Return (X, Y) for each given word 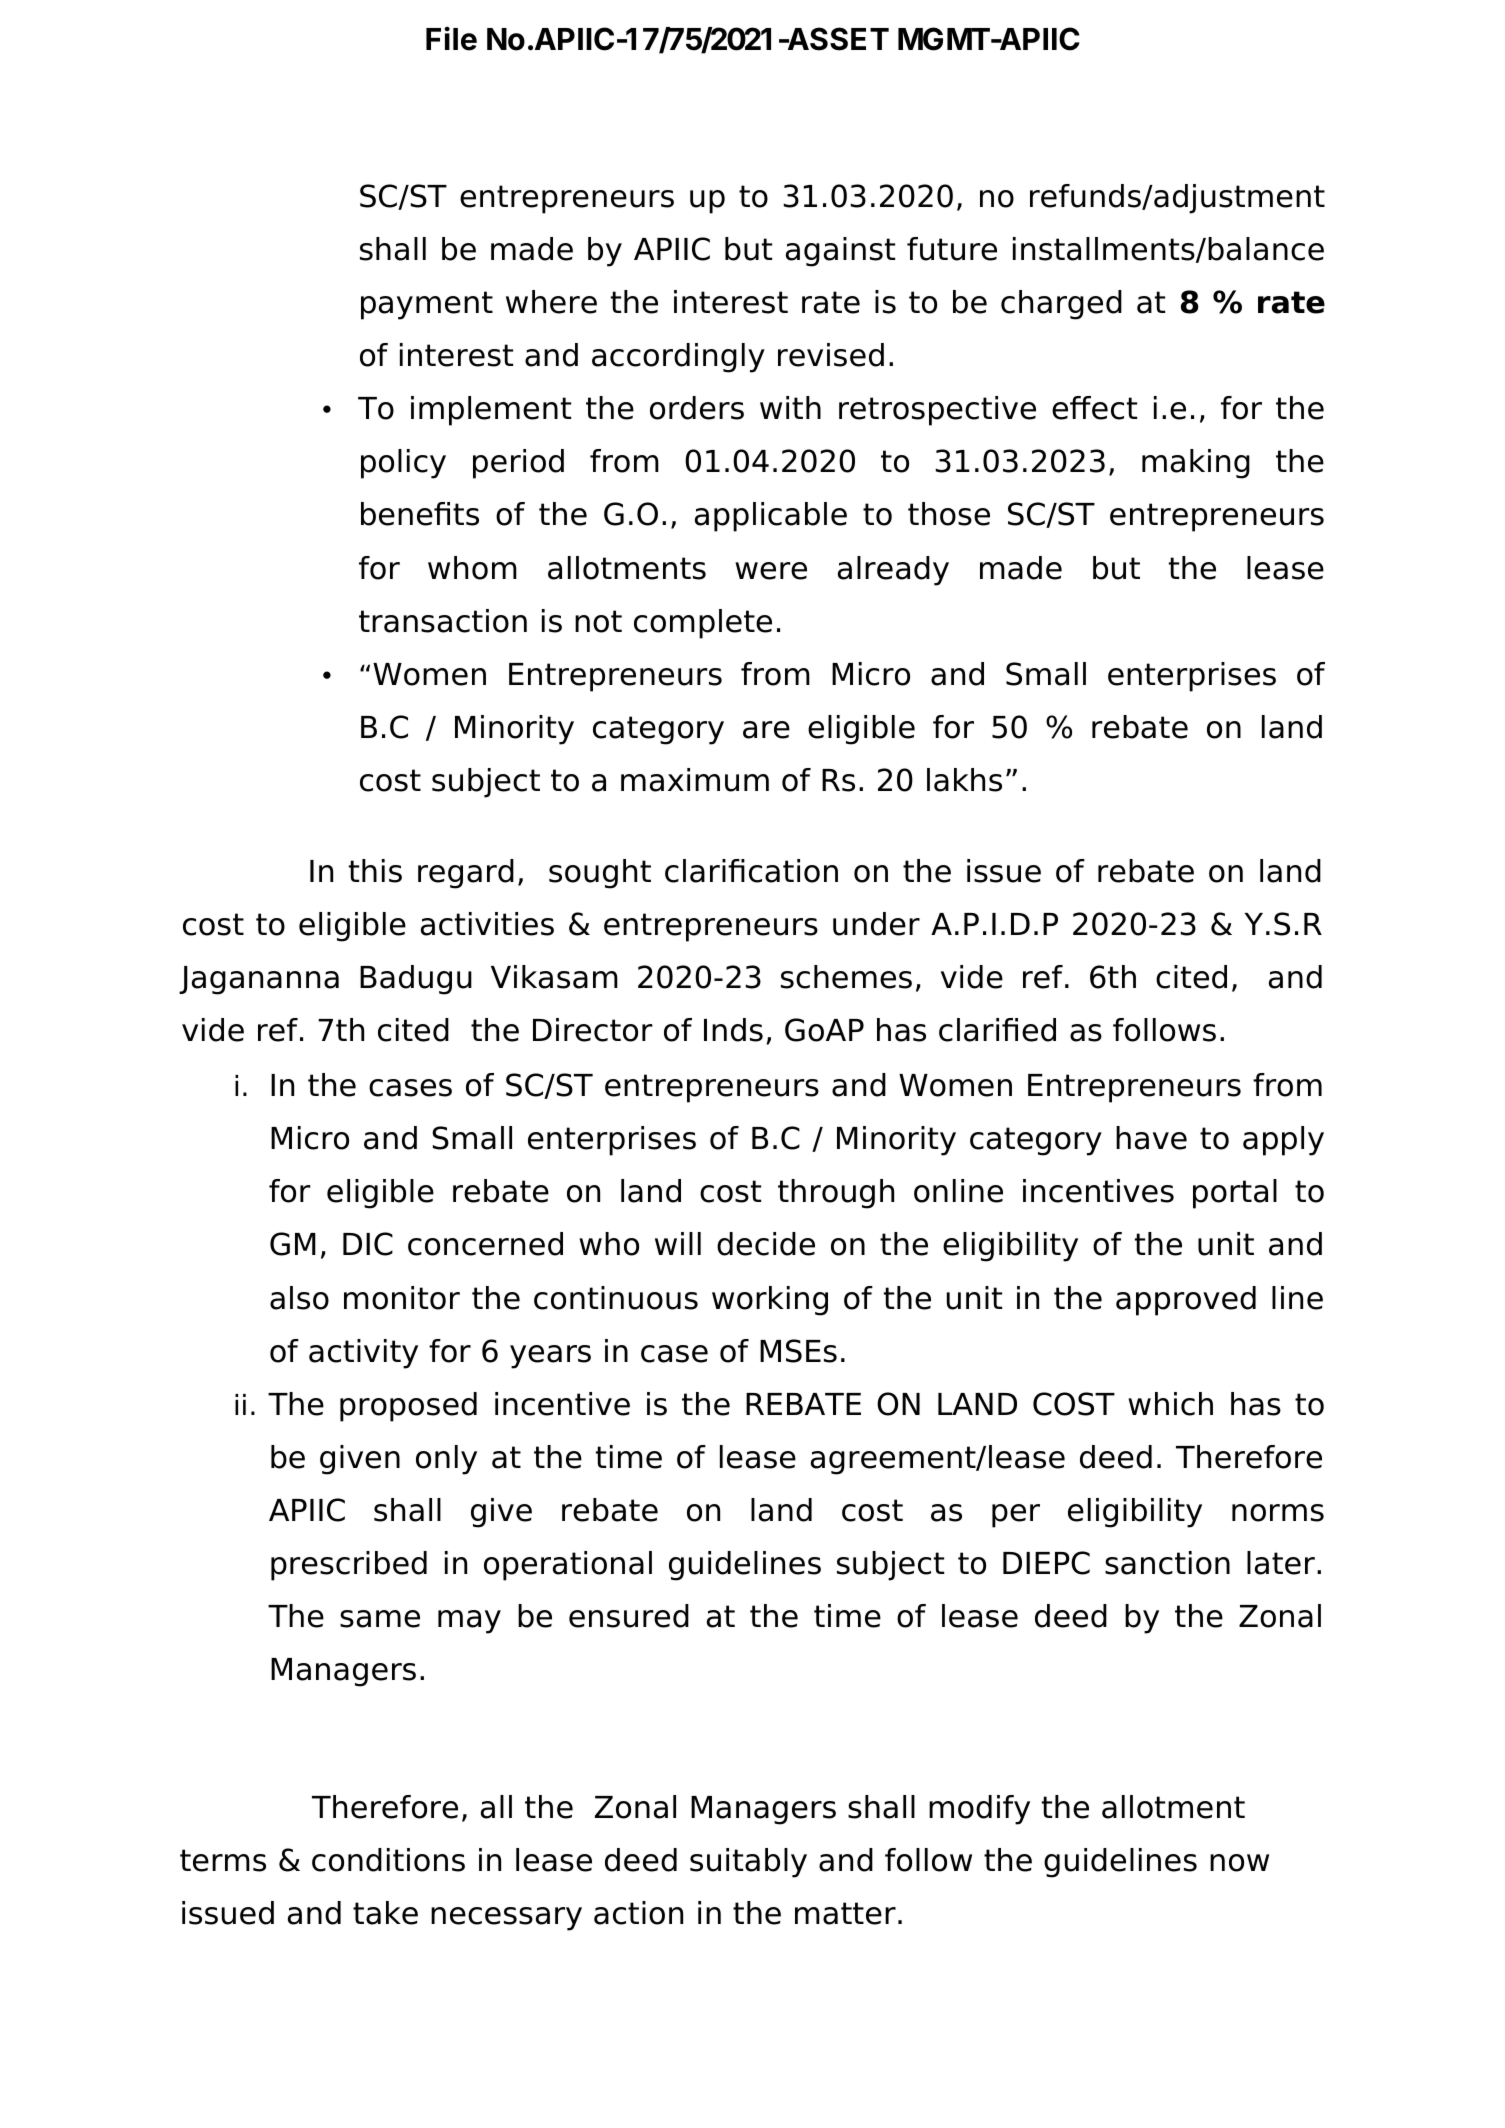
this (375, 871)
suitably (748, 1863)
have (1151, 1138)
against (840, 252)
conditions (388, 1860)
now (1239, 1863)
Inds (733, 1030)
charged (1061, 305)
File (451, 38)
